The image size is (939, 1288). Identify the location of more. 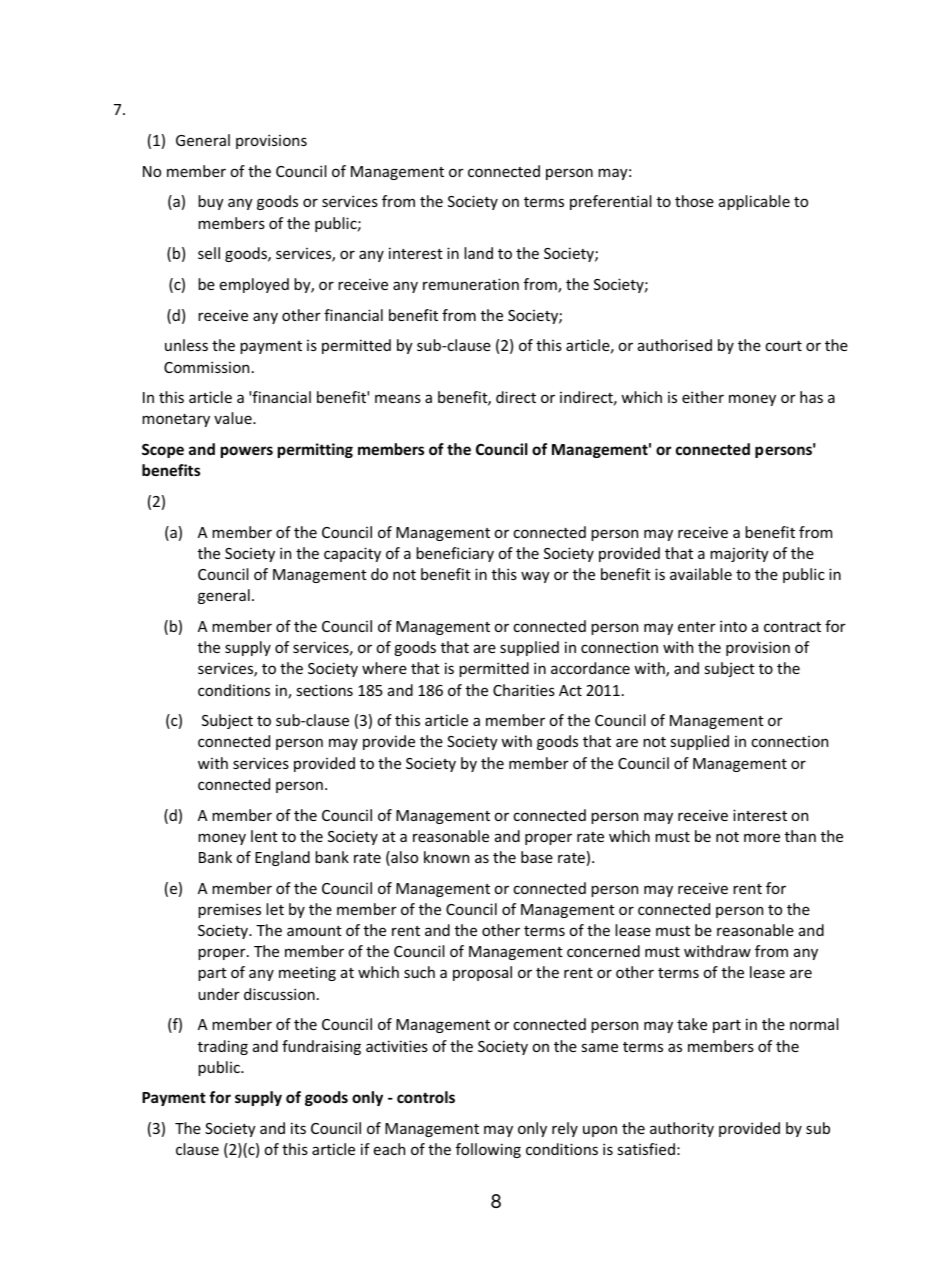
(762, 837).
